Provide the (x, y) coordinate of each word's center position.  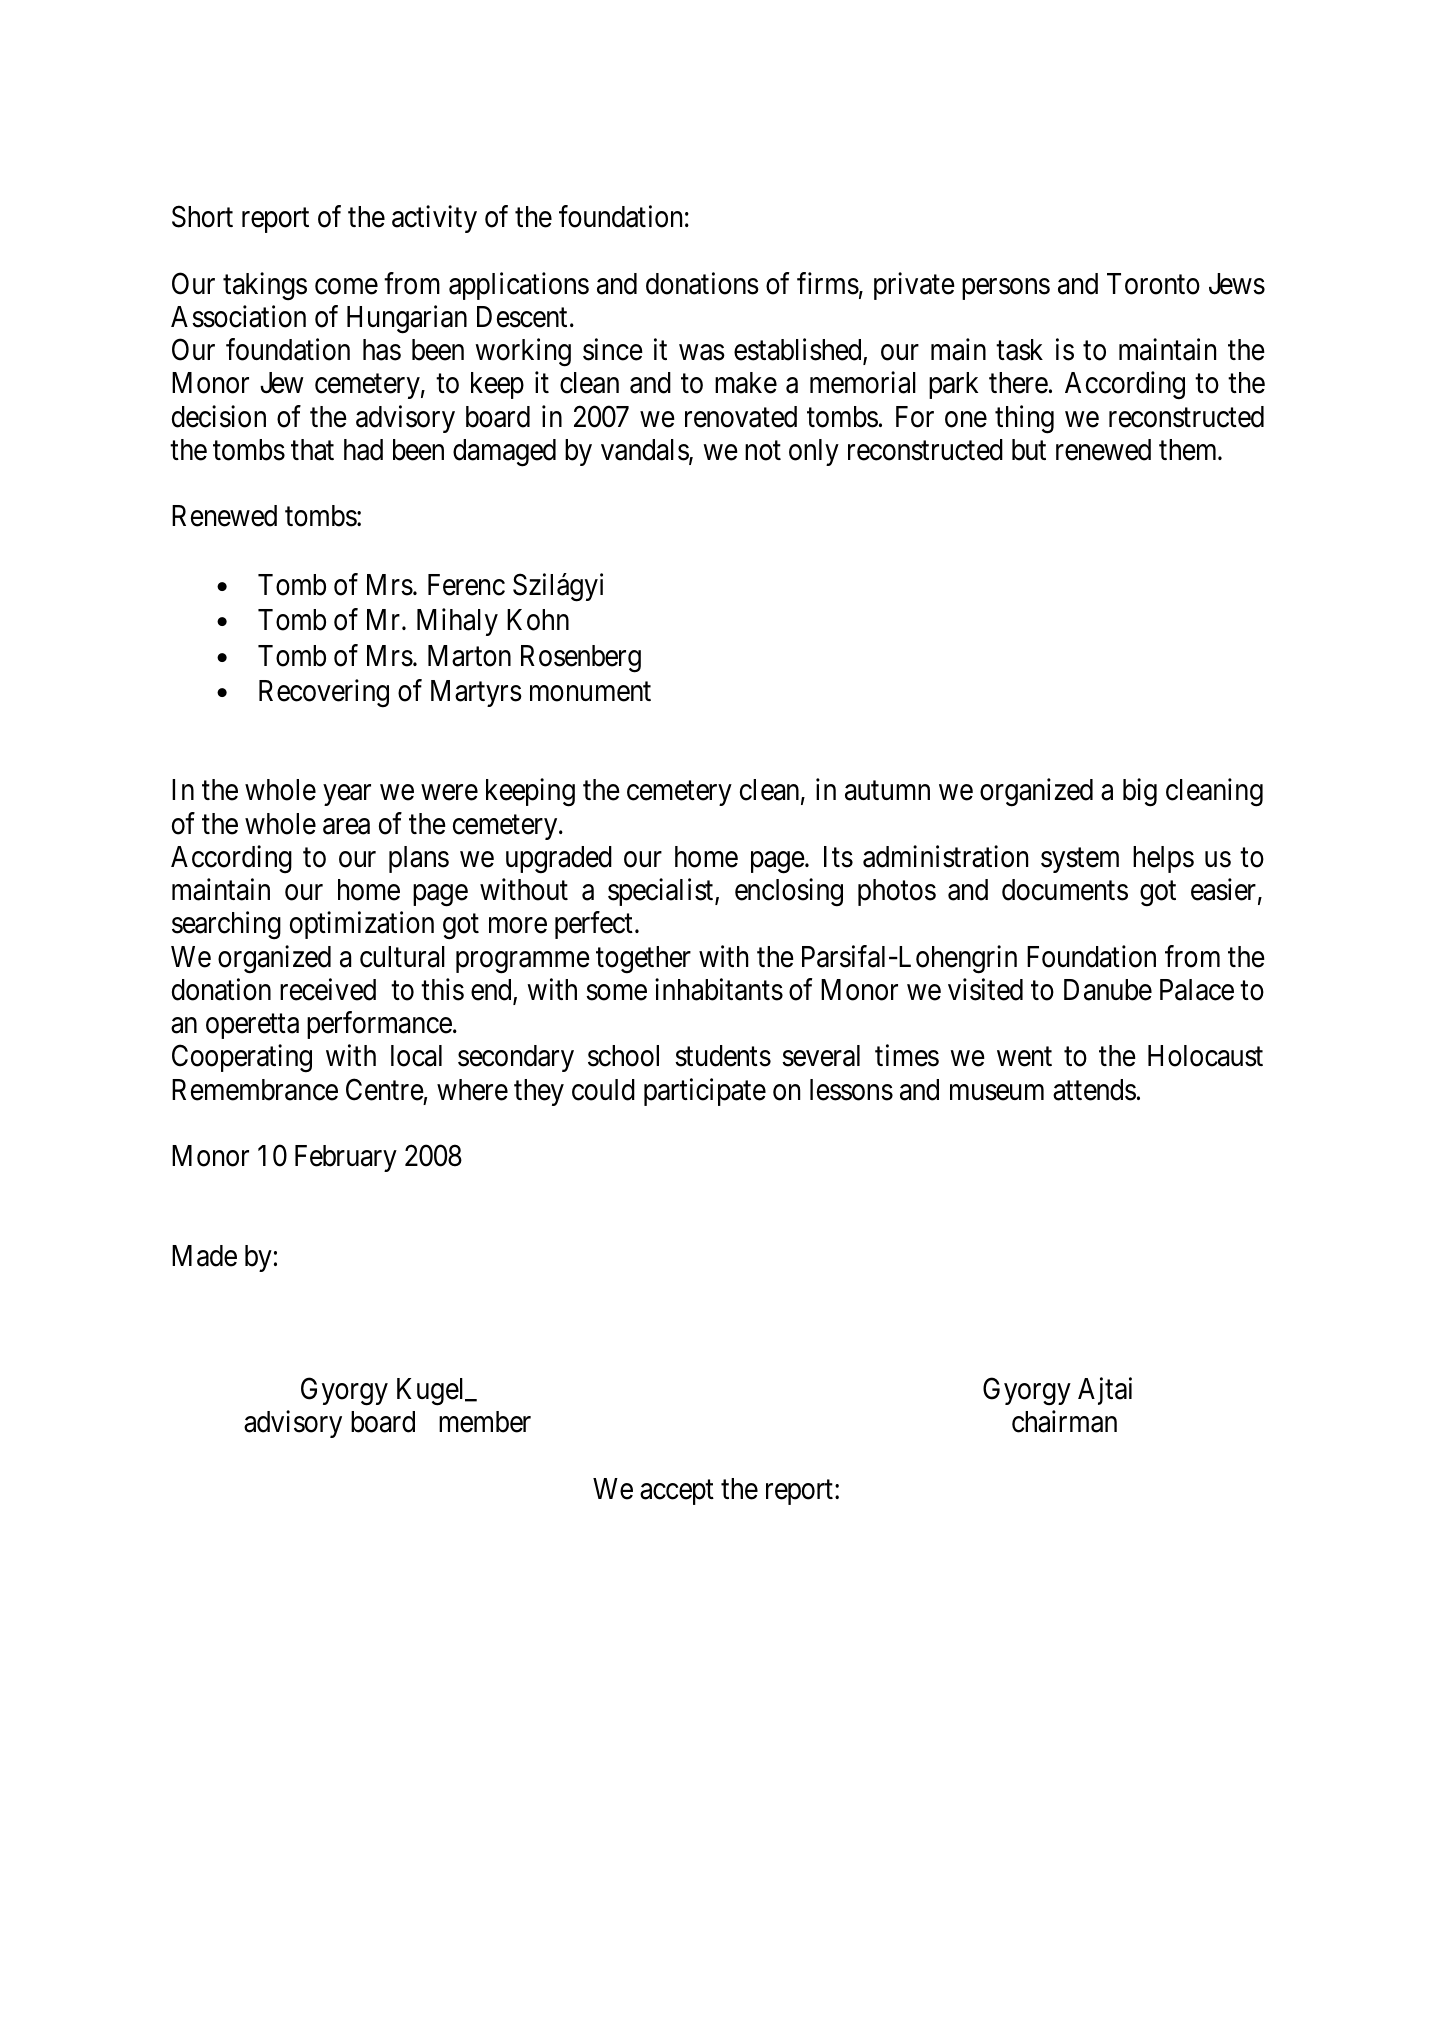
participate (705, 1092)
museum (997, 1093)
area (346, 827)
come (346, 287)
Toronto (1153, 284)
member (485, 1422)
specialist (662, 892)
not (763, 451)
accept (677, 1492)
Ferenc (466, 585)
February (346, 1158)
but (1029, 450)
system (1080, 860)
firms (828, 283)
